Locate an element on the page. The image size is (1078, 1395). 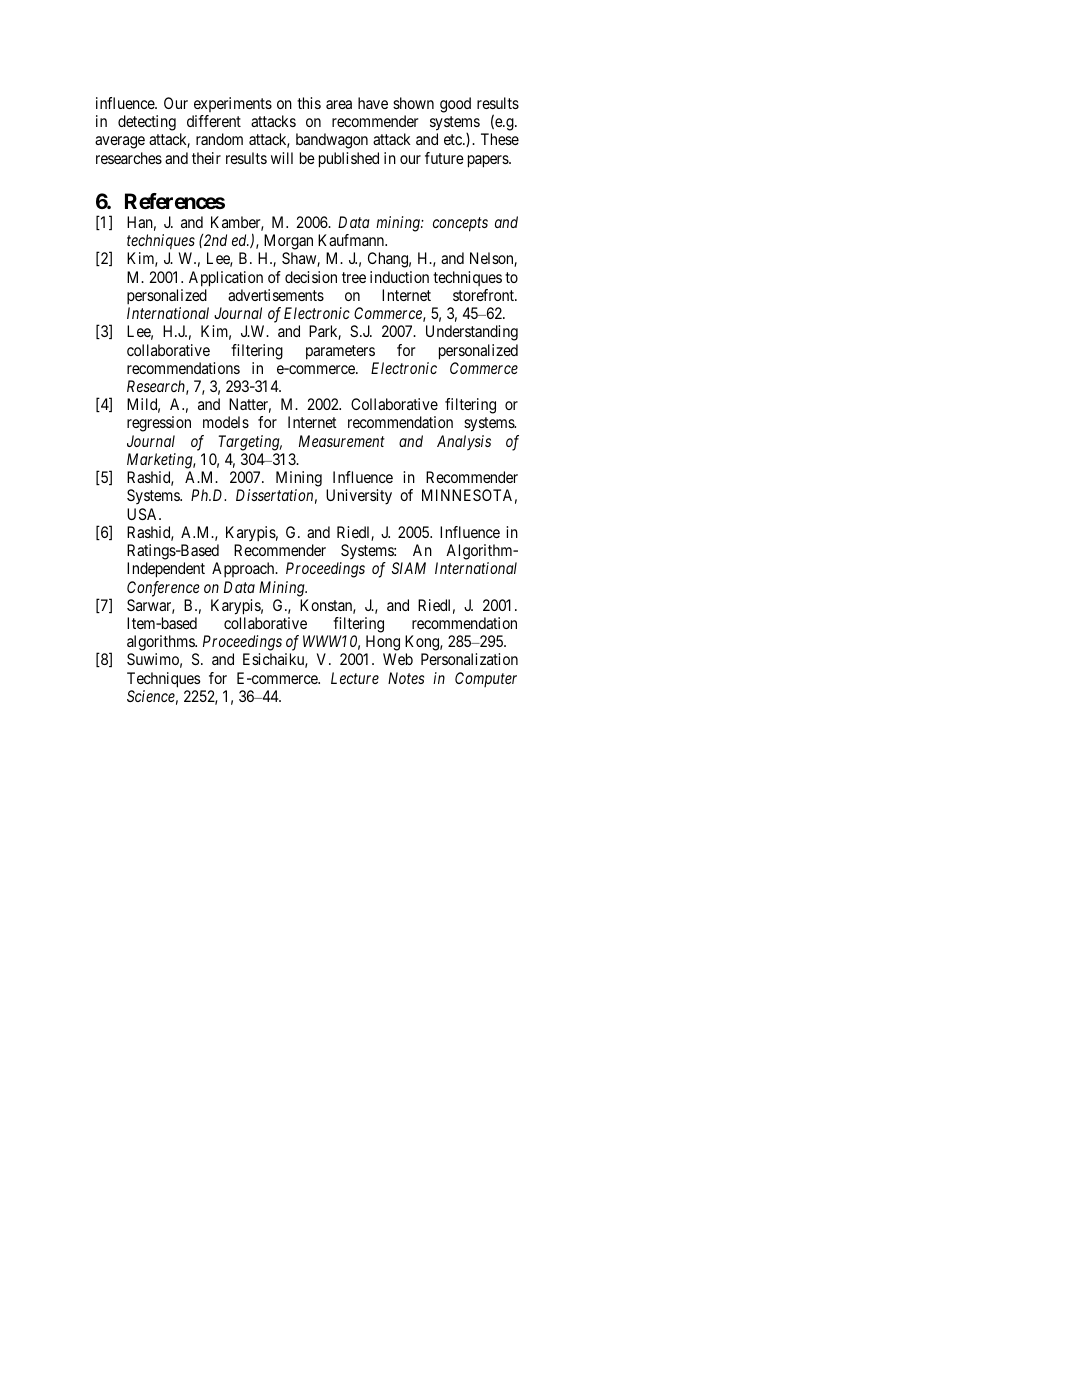
this is located at coordinates (309, 103).
